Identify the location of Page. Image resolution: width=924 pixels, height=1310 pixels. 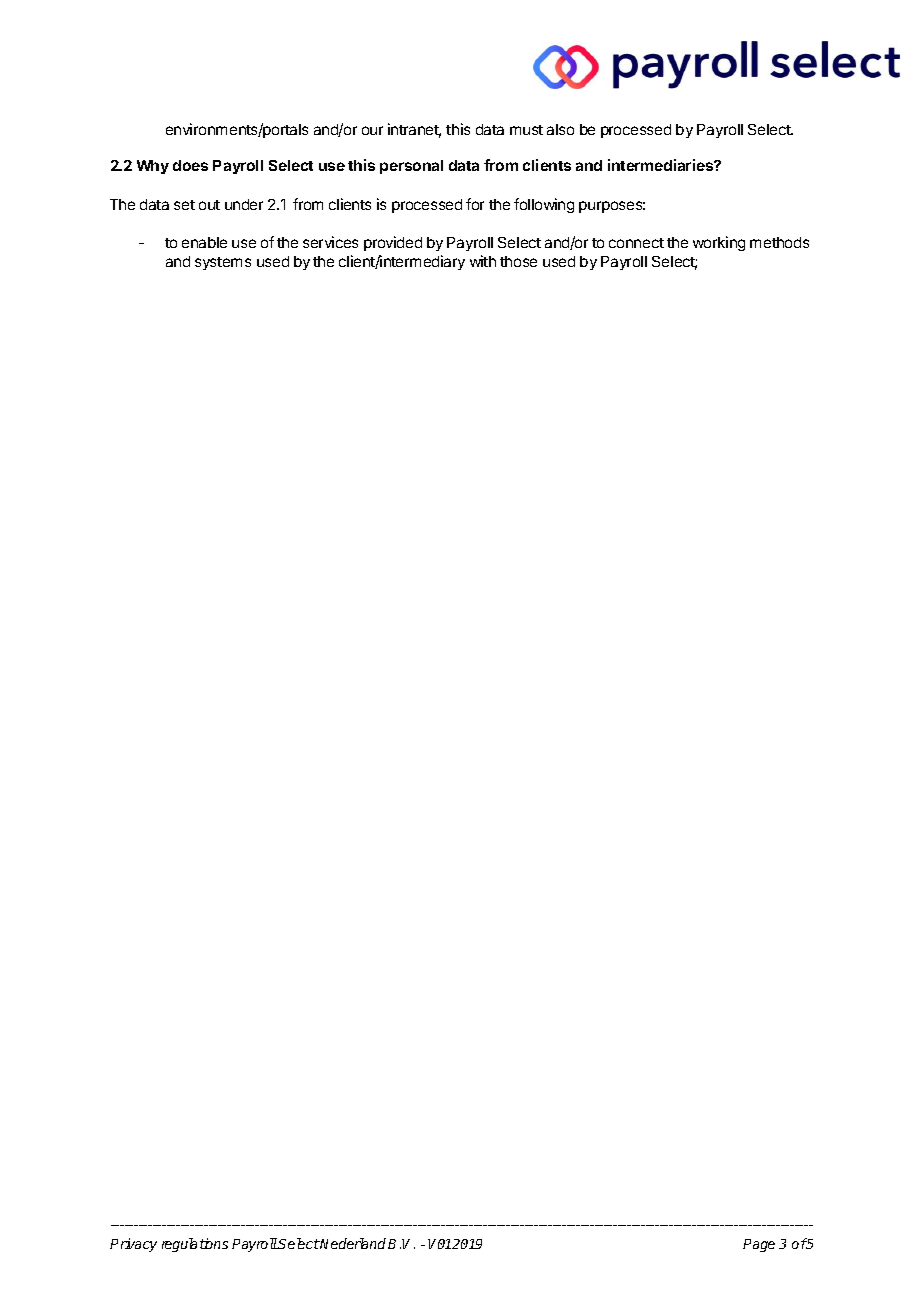
(759, 1245).
